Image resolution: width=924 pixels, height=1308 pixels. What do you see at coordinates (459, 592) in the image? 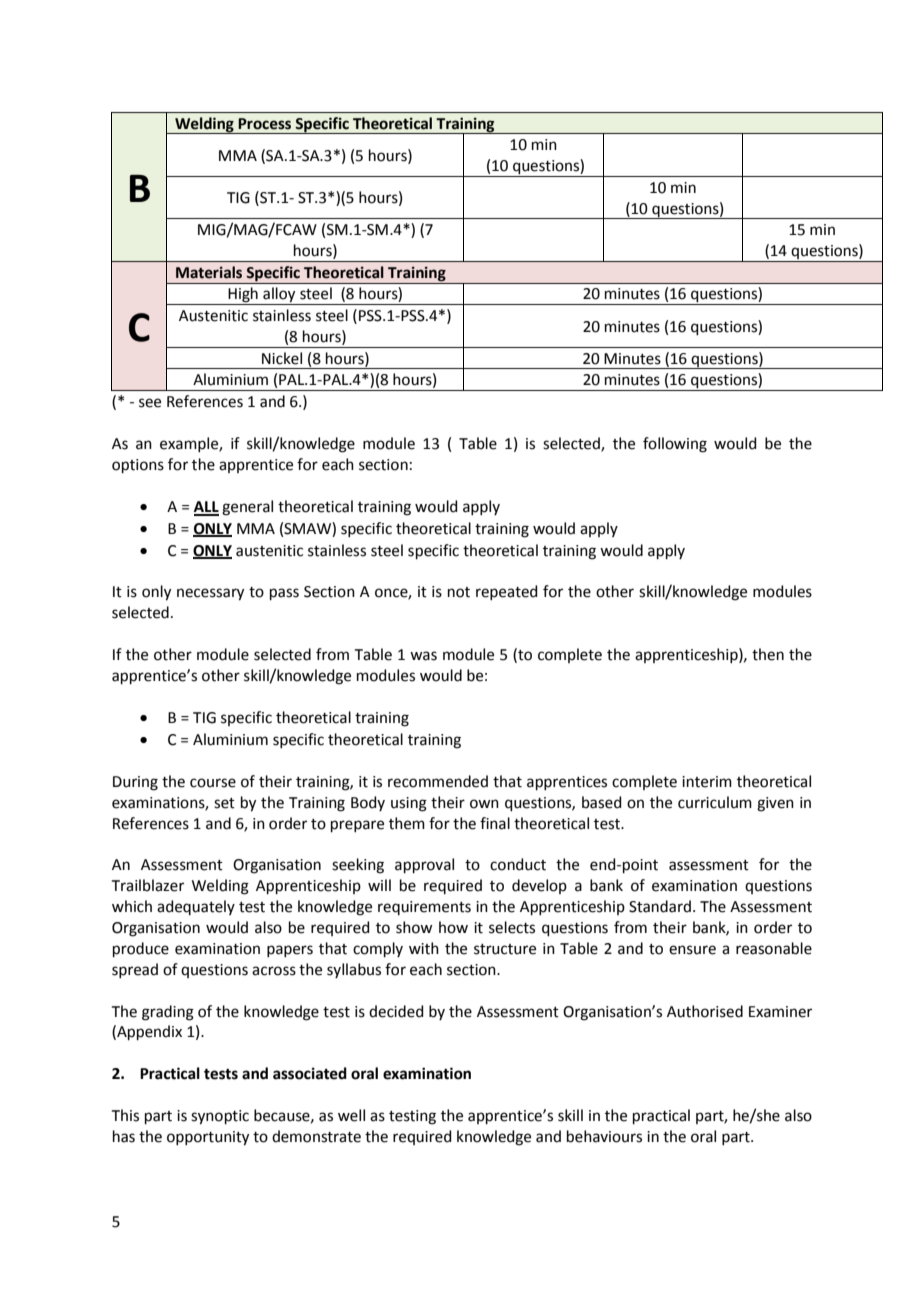
I see `not` at bounding box center [459, 592].
